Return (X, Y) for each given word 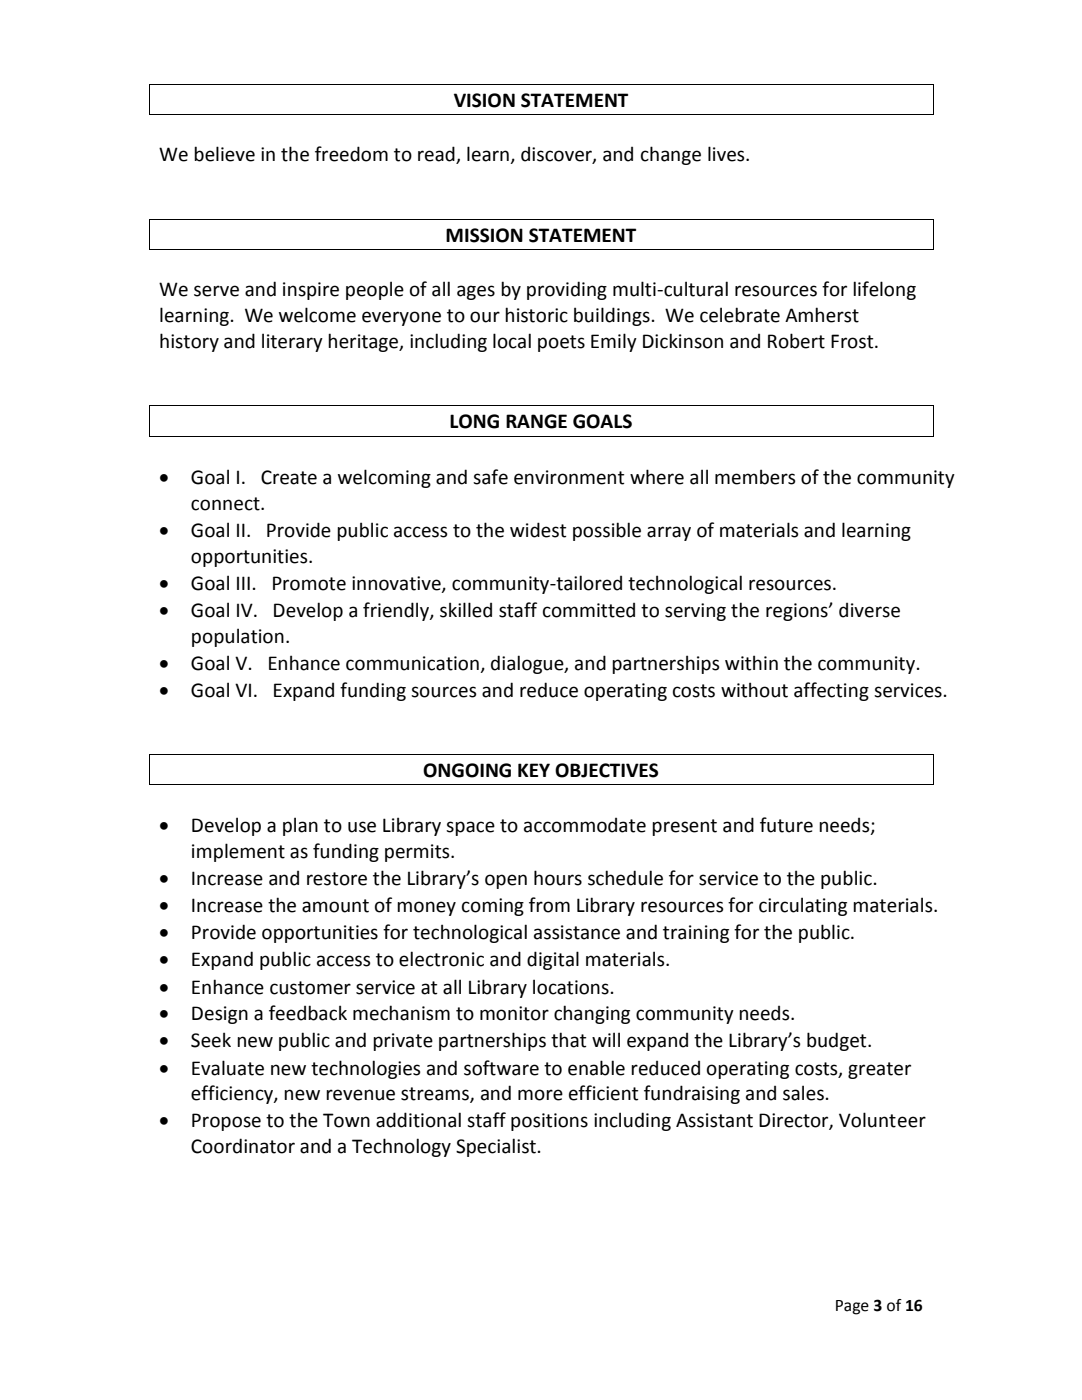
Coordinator (243, 1146)
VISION (484, 100)
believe (224, 154)
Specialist (496, 1147)
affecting (831, 691)
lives (727, 154)
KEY (534, 770)
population (238, 637)
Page (852, 1307)
